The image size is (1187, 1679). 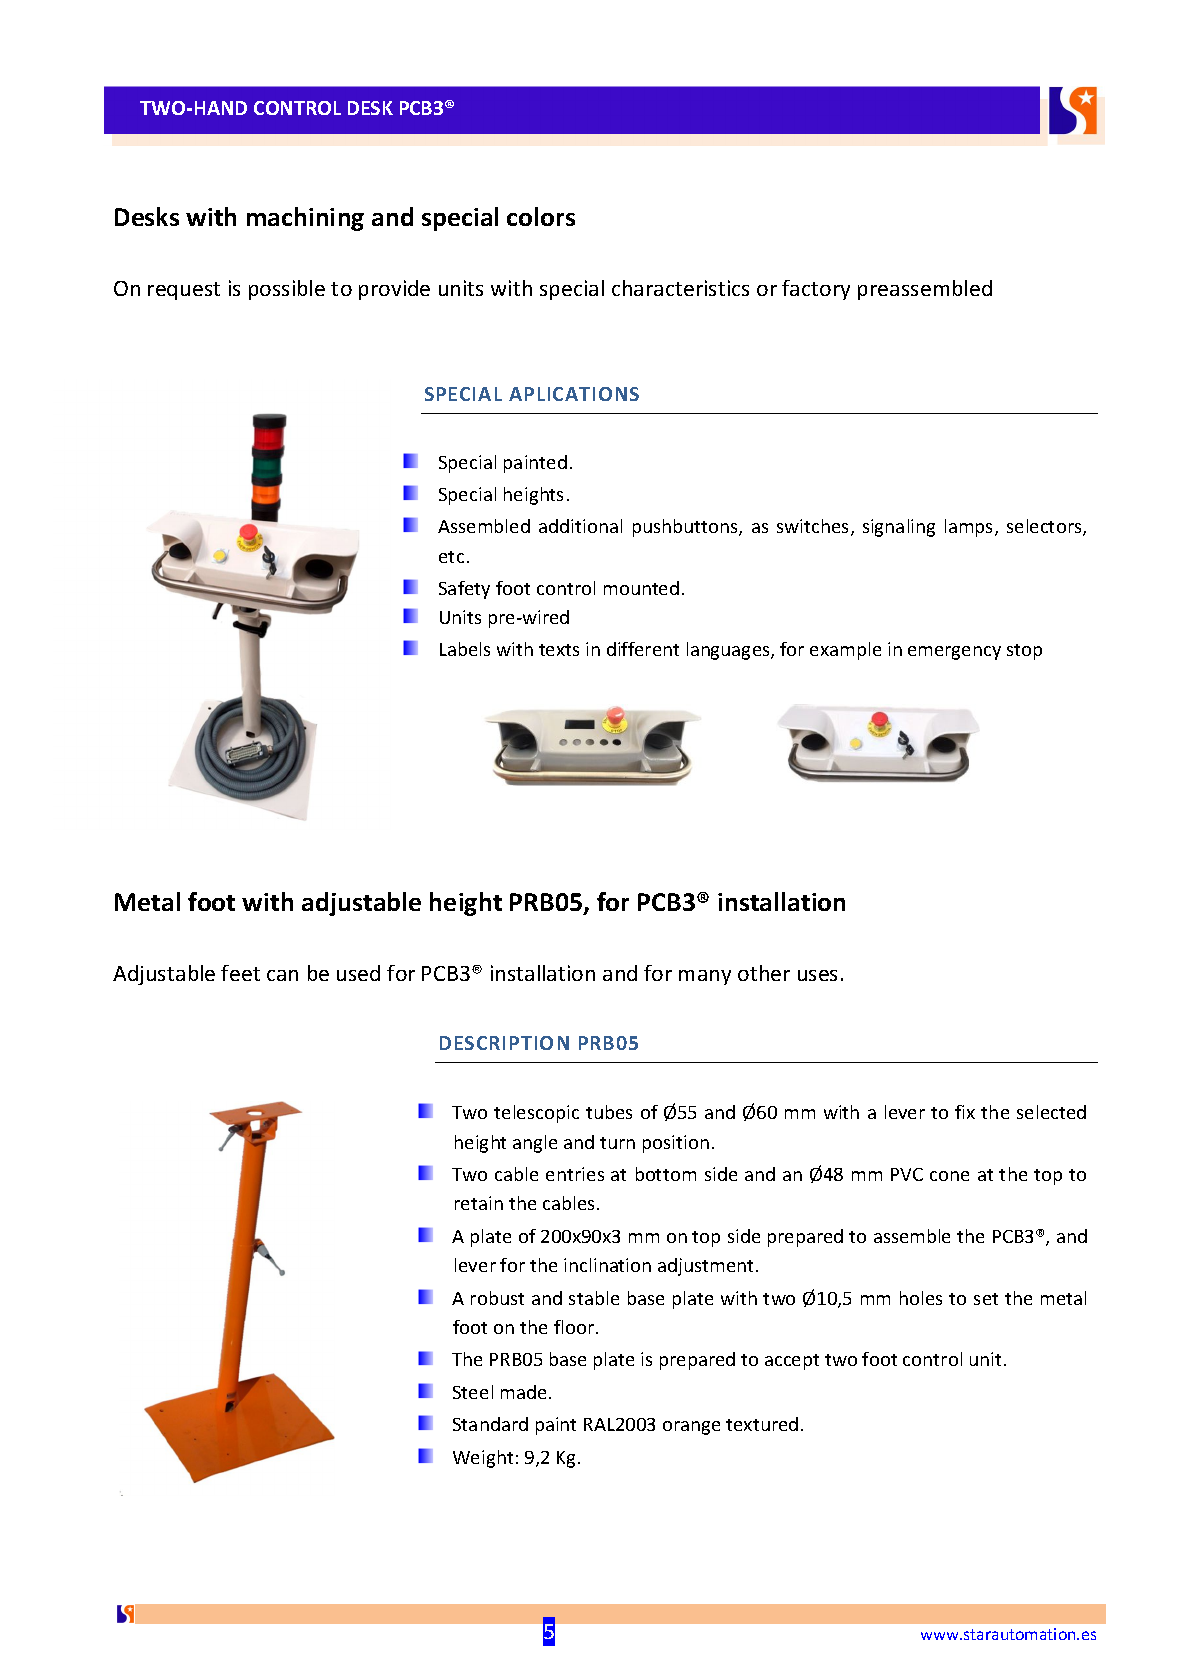 What do you see at coordinates (705, 977) in the screenshot?
I see `many` at bounding box center [705, 977].
